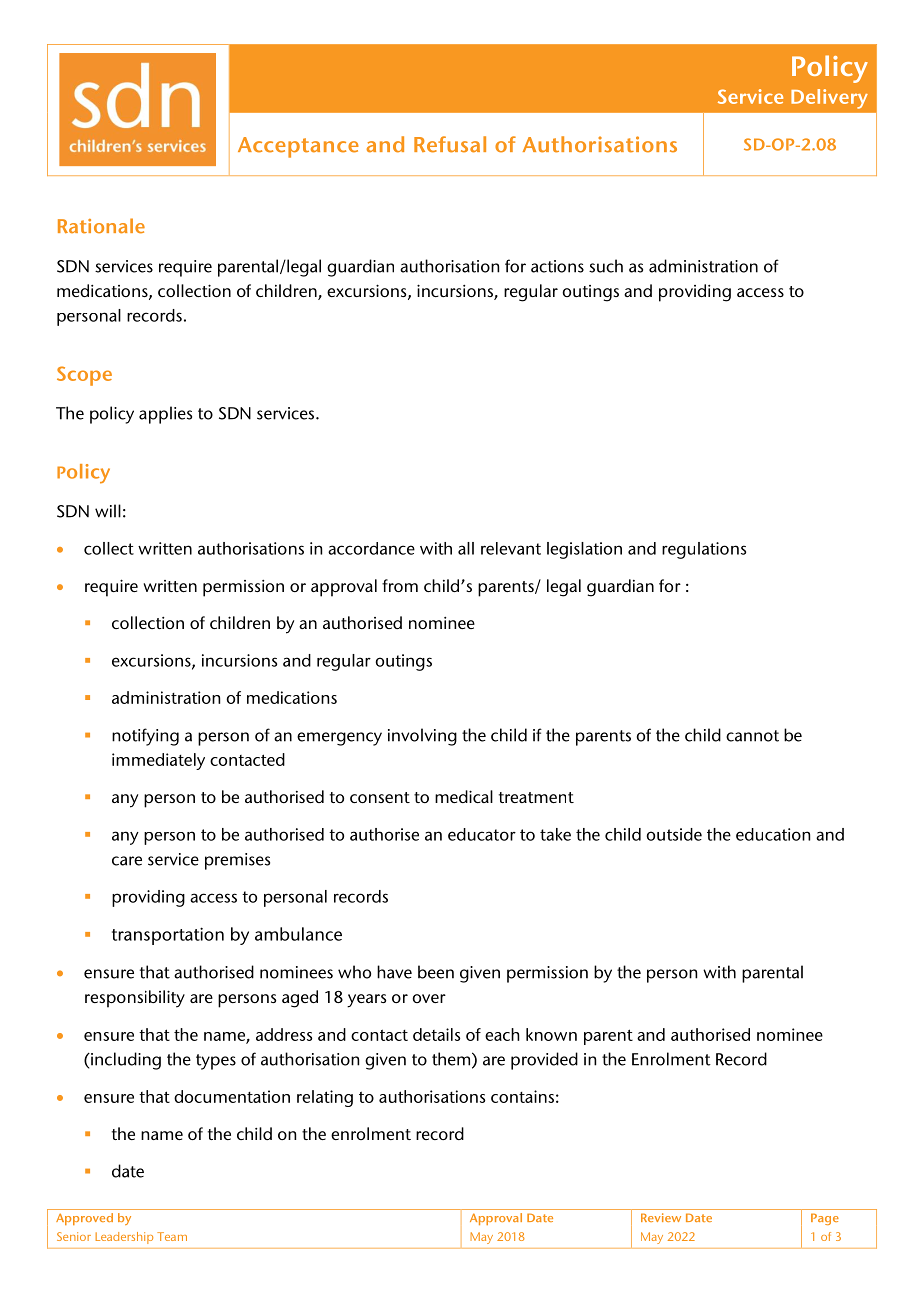  Describe the element at coordinates (127, 861) in the screenshot. I see `care` at that location.
